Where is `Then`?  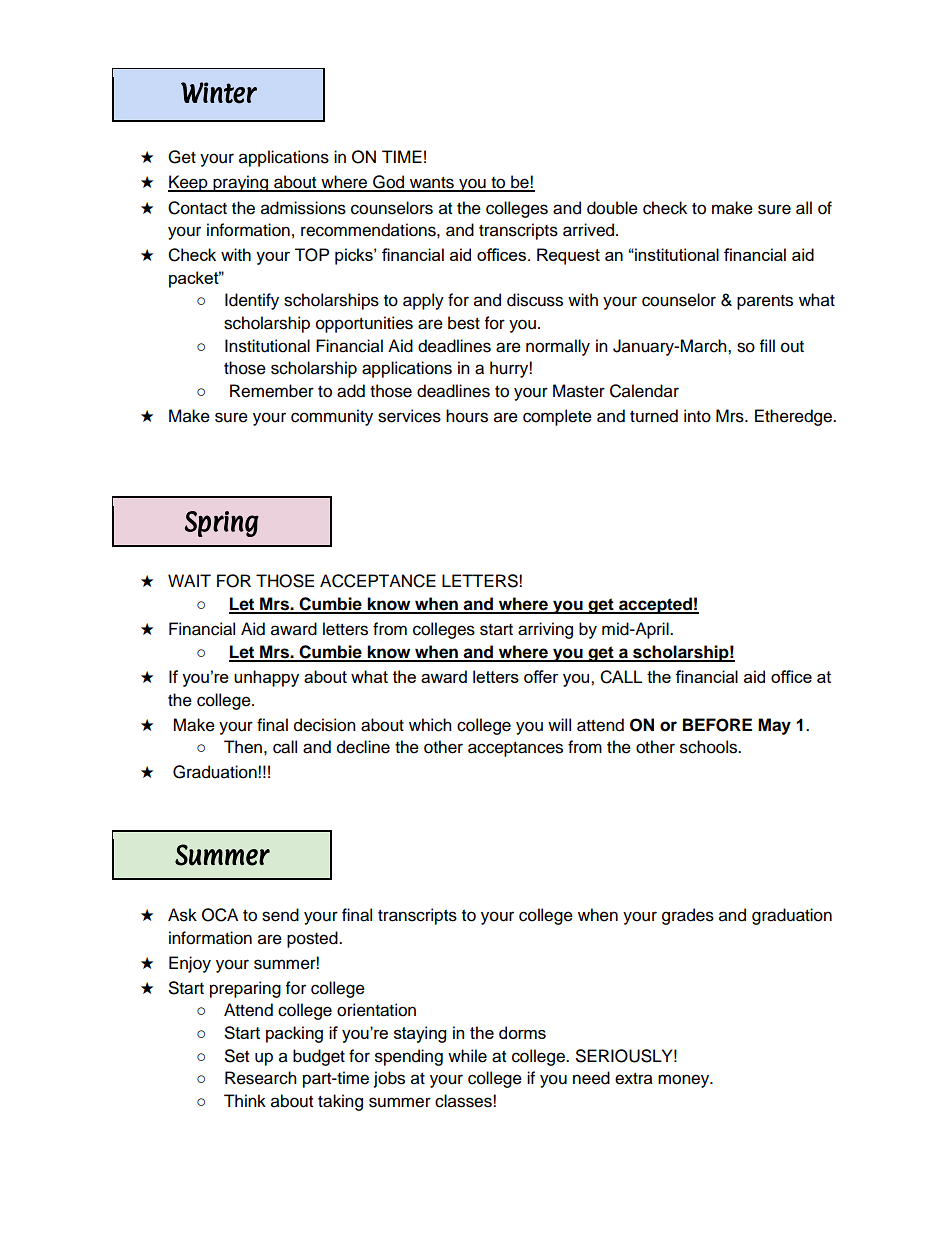 Then is located at coordinates (243, 747).
